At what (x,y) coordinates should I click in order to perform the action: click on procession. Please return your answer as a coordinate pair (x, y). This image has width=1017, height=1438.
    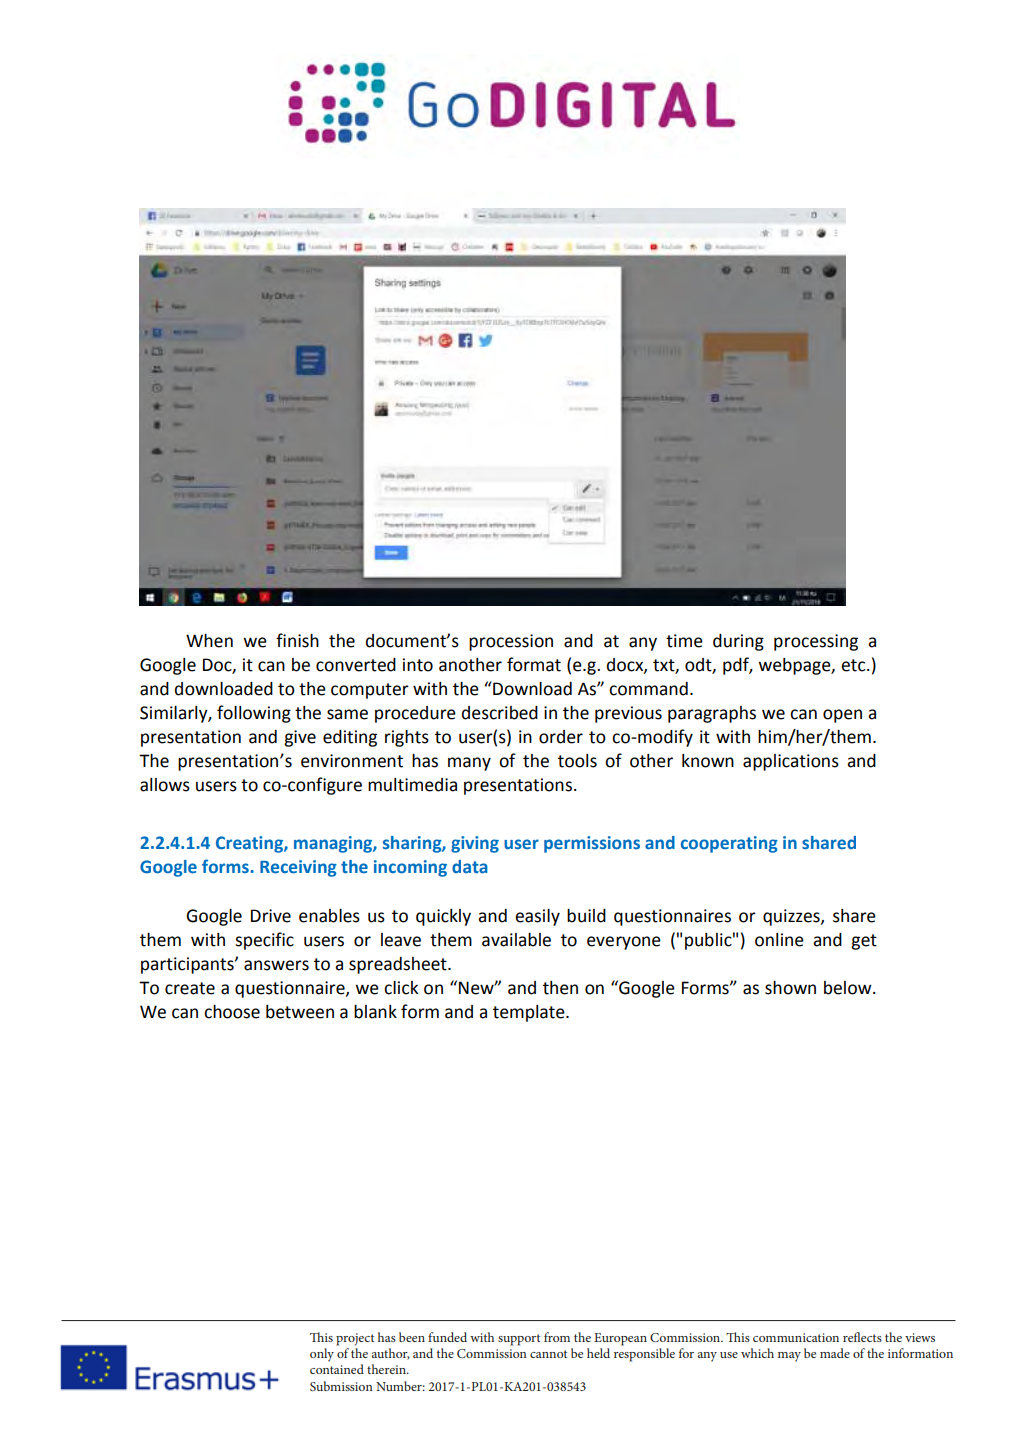
    Looking at the image, I should click on (511, 642).
